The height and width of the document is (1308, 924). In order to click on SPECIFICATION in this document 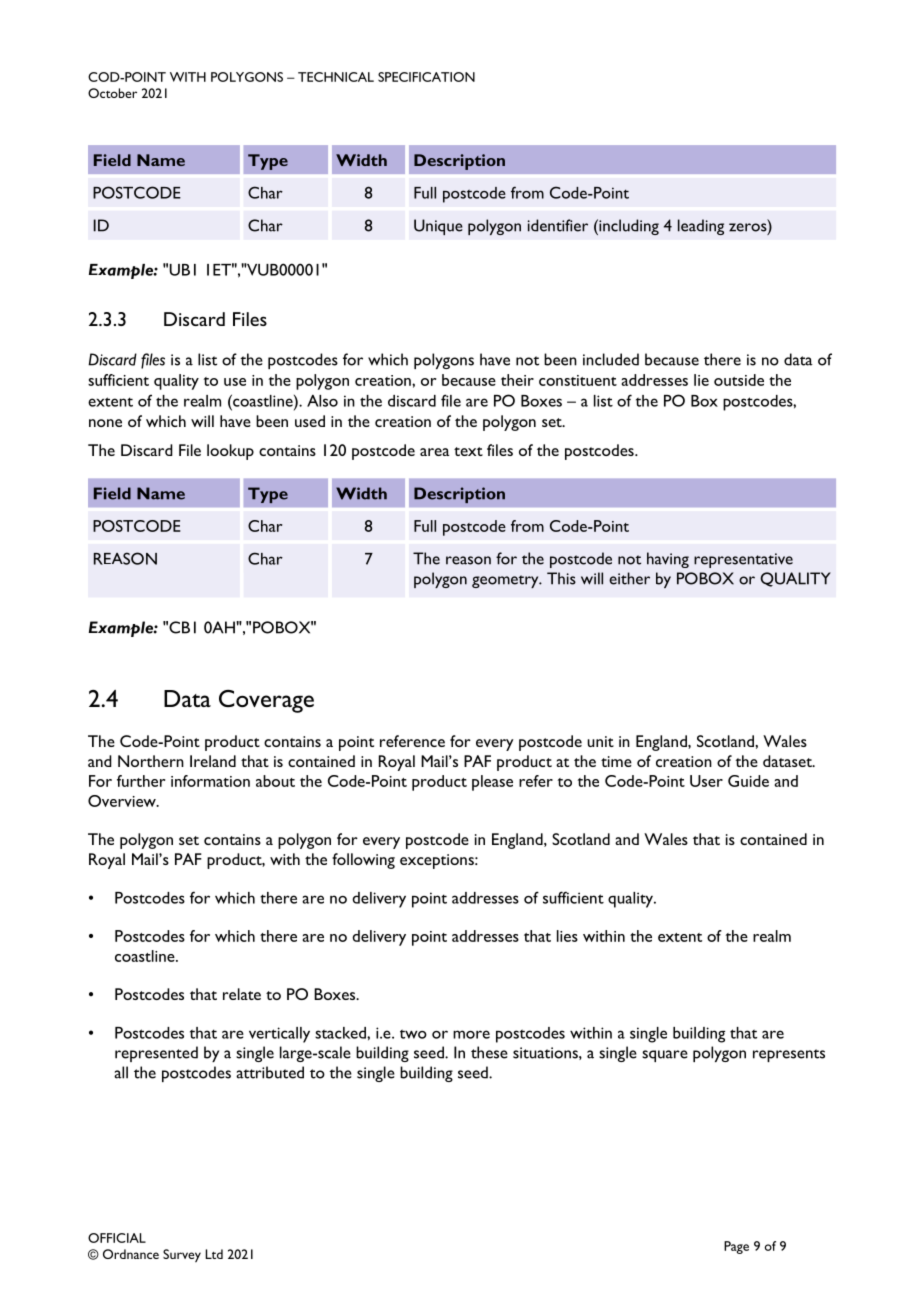, I will do `click(426, 77)`.
